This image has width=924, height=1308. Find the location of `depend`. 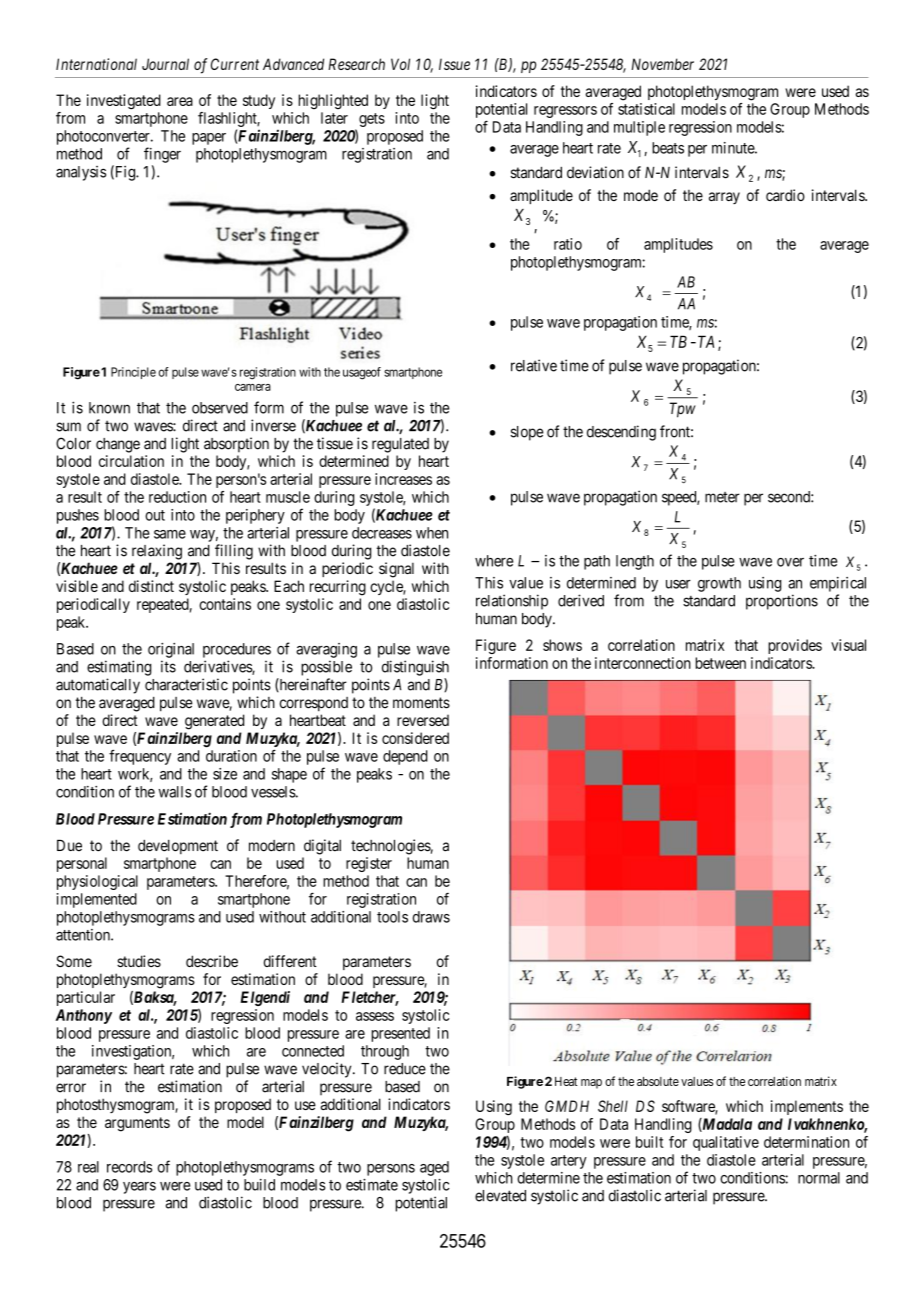

depend is located at coordinates (405, 757).
